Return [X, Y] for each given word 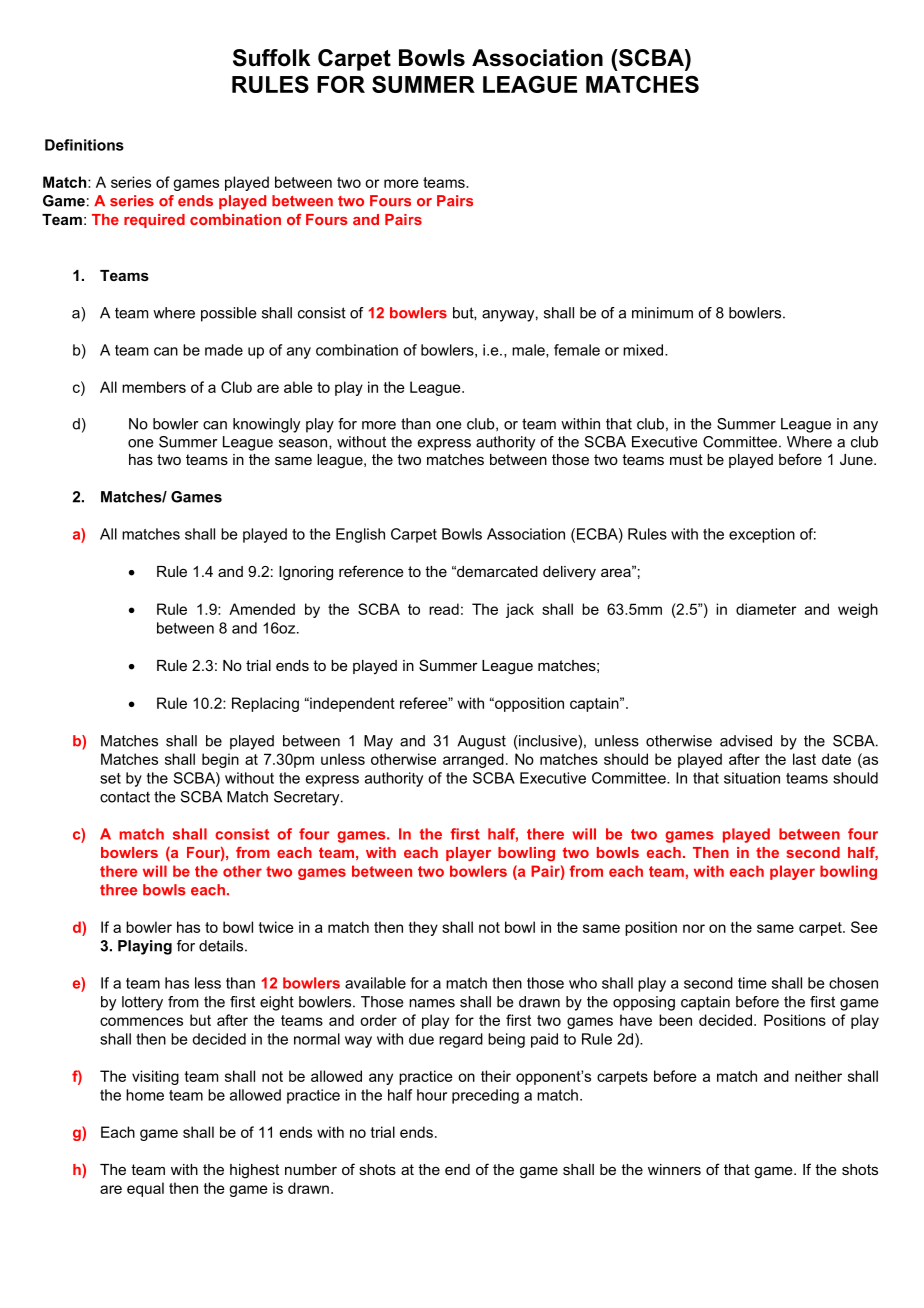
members [154, 387]
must [686, 459]
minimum [662, 313]
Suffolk [271, 58]
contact [125, 797]
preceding [485, 1096]
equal [145, 1189]
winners [674, 1169]
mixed [644, 350]
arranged [473, 760]
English [360, 535]
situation [752, 778]
